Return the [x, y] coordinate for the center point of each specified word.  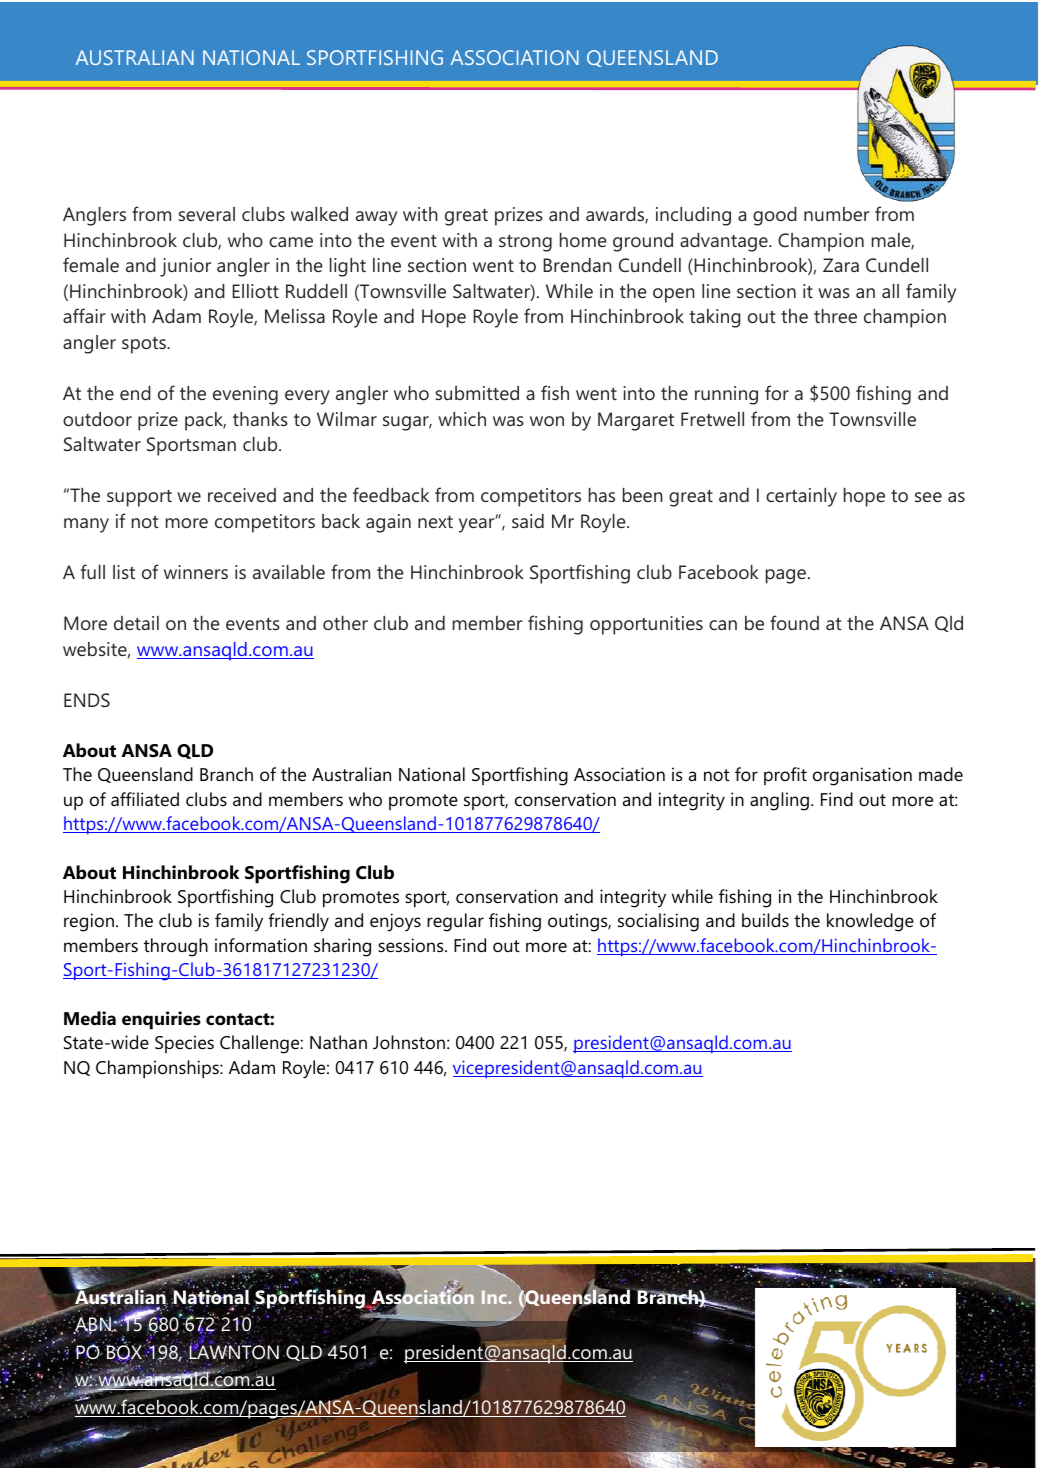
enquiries [161, 1020]
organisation [862, 776]
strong [525, 243]
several [206, 214]
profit [785, 776]
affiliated [145, 799]
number [837, 214]
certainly [801, 497]
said [528, 521]
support [139, 498]
